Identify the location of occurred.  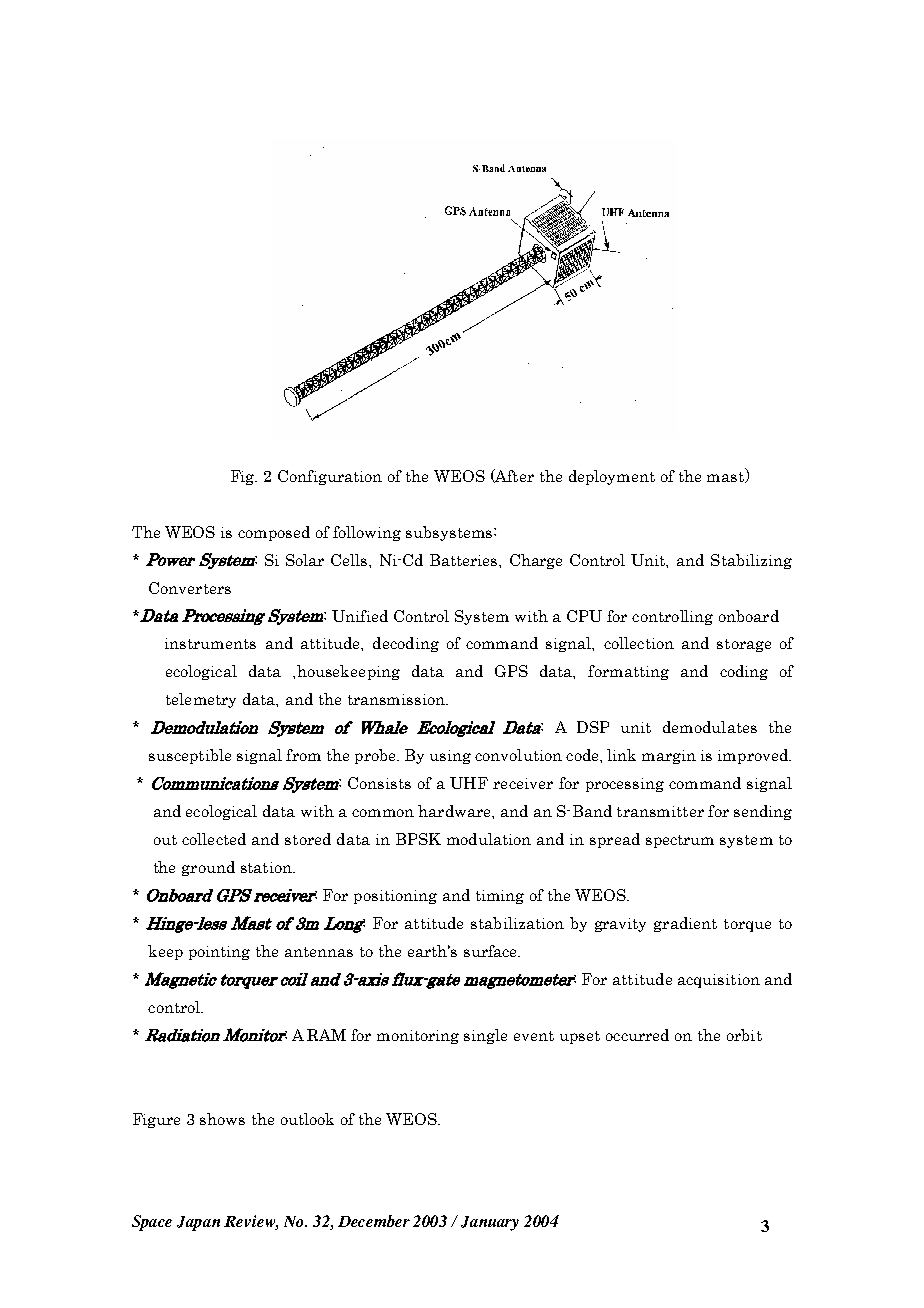
(637, 1035).
